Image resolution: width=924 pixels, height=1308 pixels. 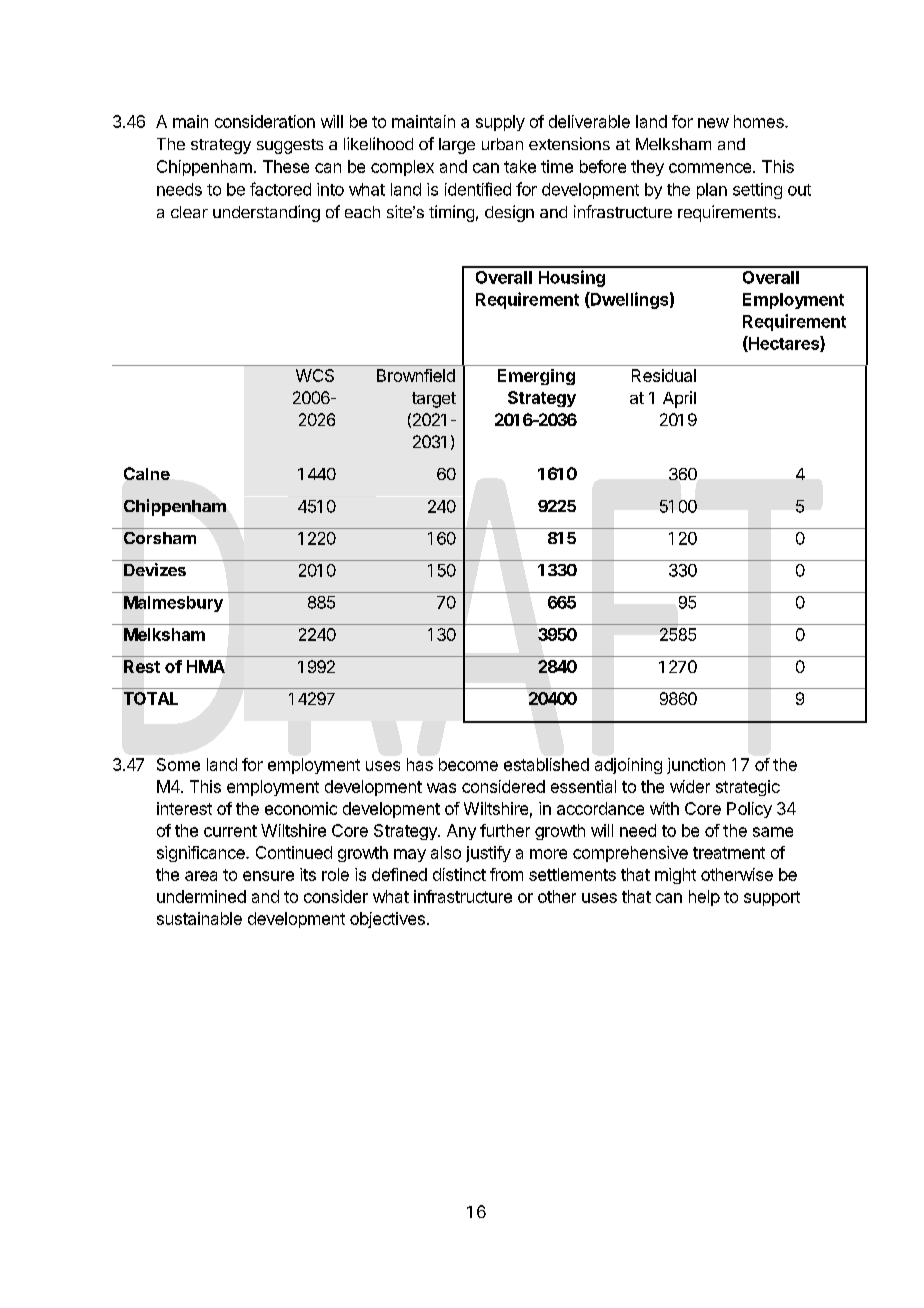 What do you see at coordinates (290, 146) in the document?
I see `suggests` at bounding box center [290, 146].
